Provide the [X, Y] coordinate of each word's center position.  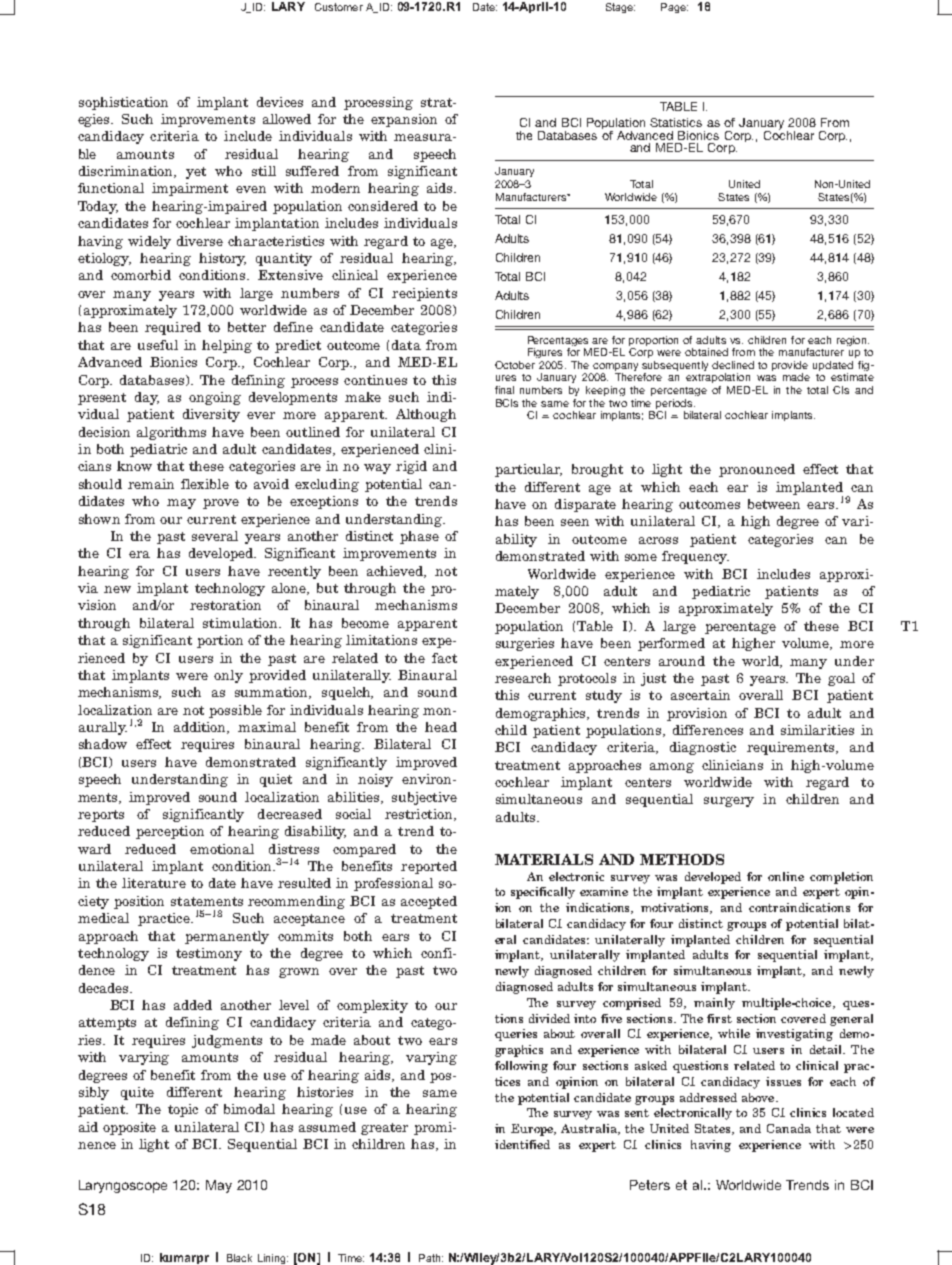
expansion [404, 120]
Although [426, 415]
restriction [420, 815]
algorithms [171, 433]
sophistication [123, 103]
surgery [729, 802]
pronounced [757, 470]
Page [674, 8]
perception [170, 832]
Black [239, 1258]
